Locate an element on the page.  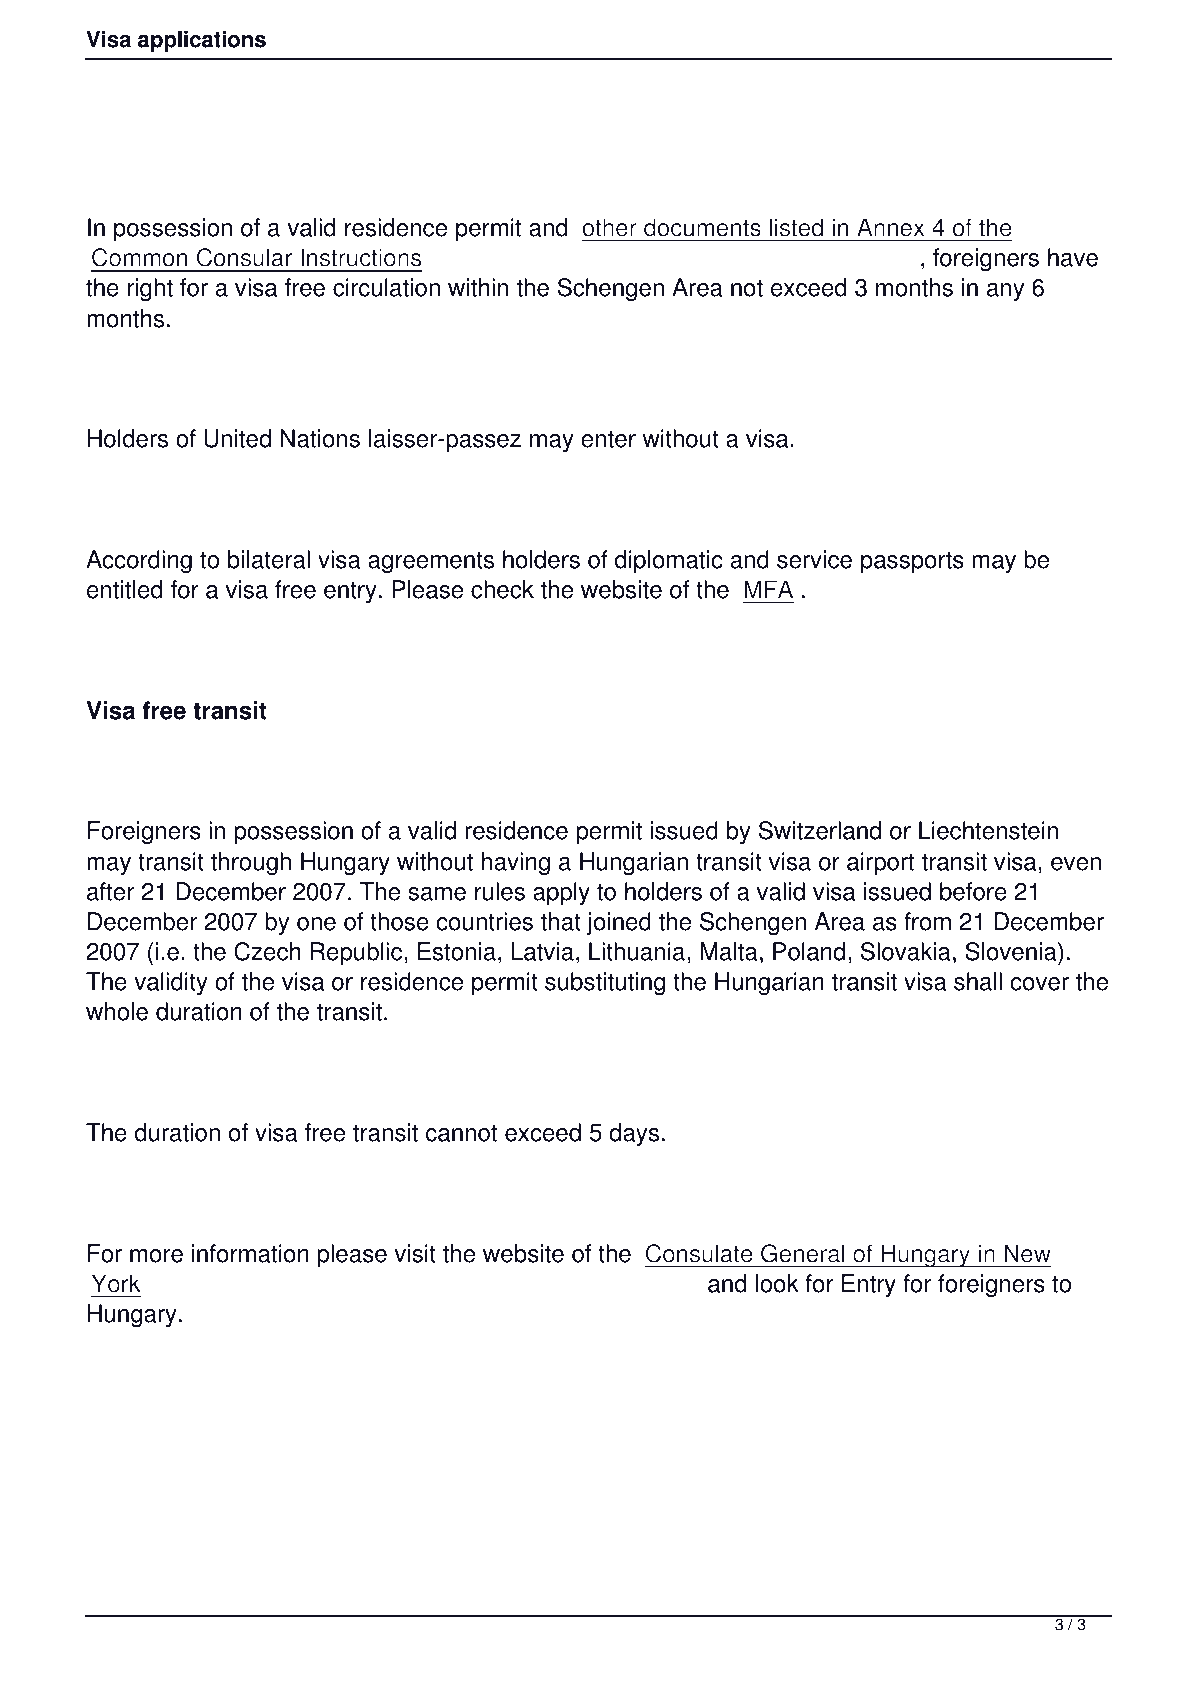
entitled is located at coordinates (124, 589).
